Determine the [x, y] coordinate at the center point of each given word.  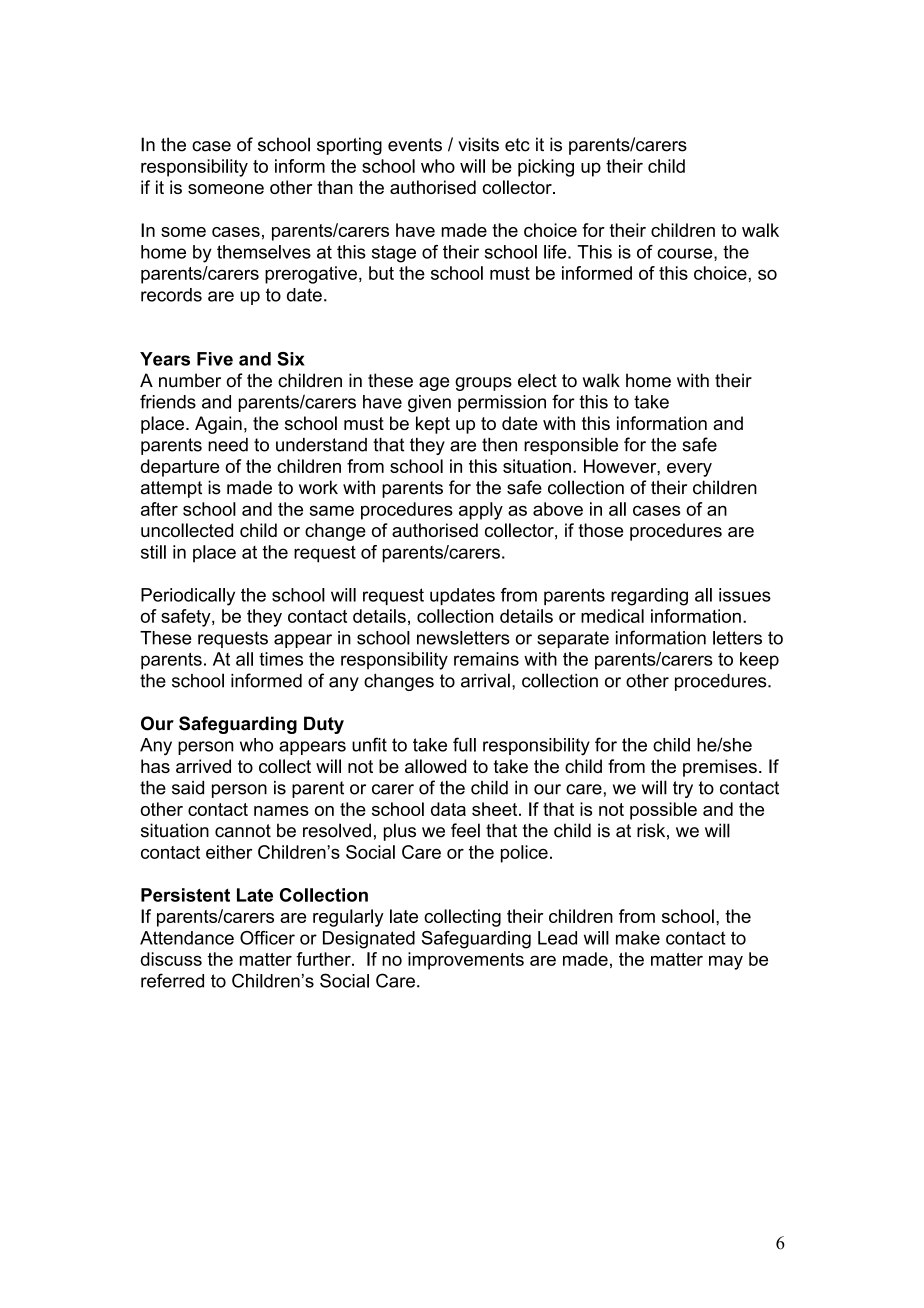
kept [433, 425]
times [281, 659]
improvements [466, 961]
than [335, 187]
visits [478, 144]
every [689, 470]
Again [218, 425]
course [686, 254]
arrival [485, 680]
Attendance [187, 938]
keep [759, 661]
